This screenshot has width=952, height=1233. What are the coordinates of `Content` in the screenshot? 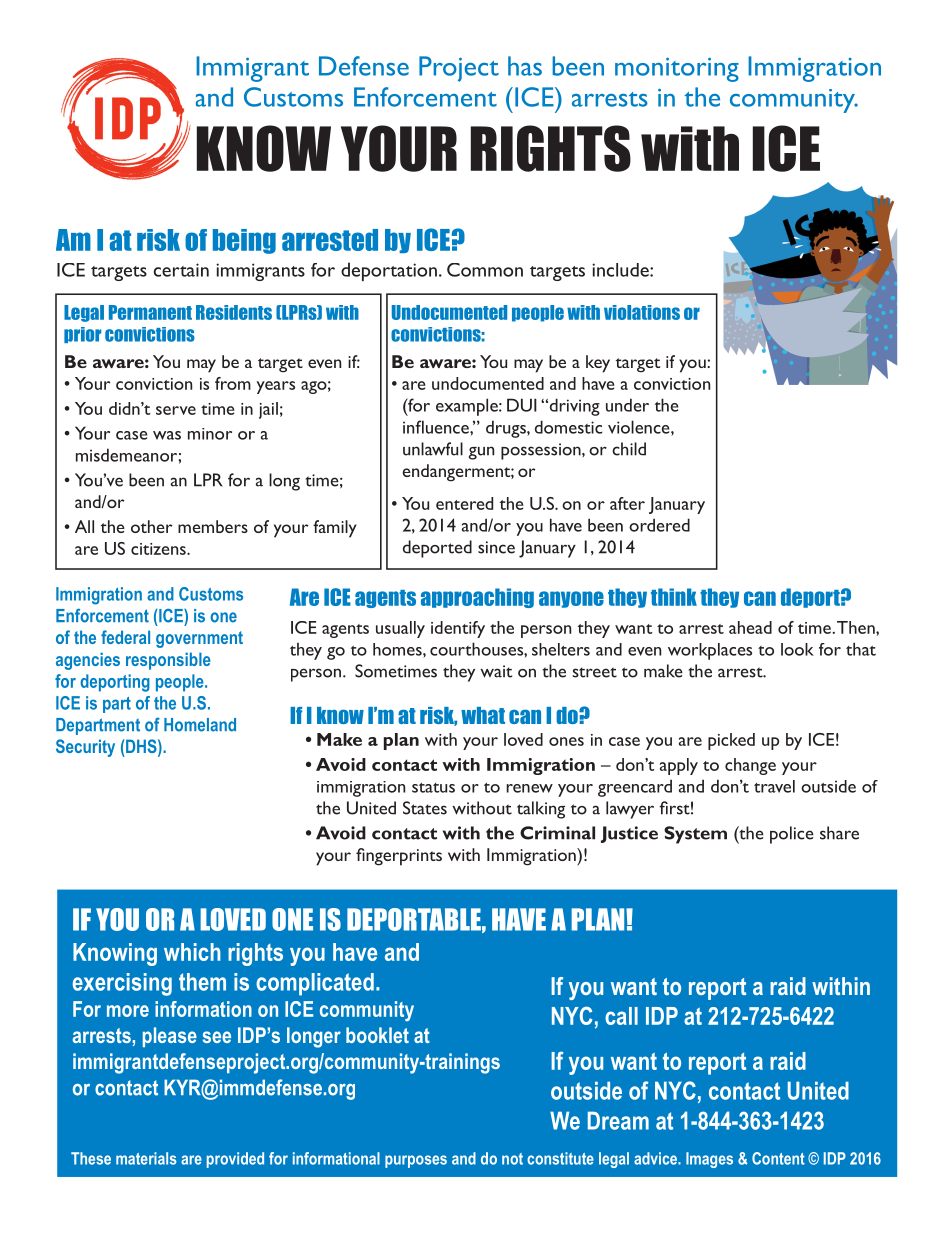 It's located at (778, 1158).
